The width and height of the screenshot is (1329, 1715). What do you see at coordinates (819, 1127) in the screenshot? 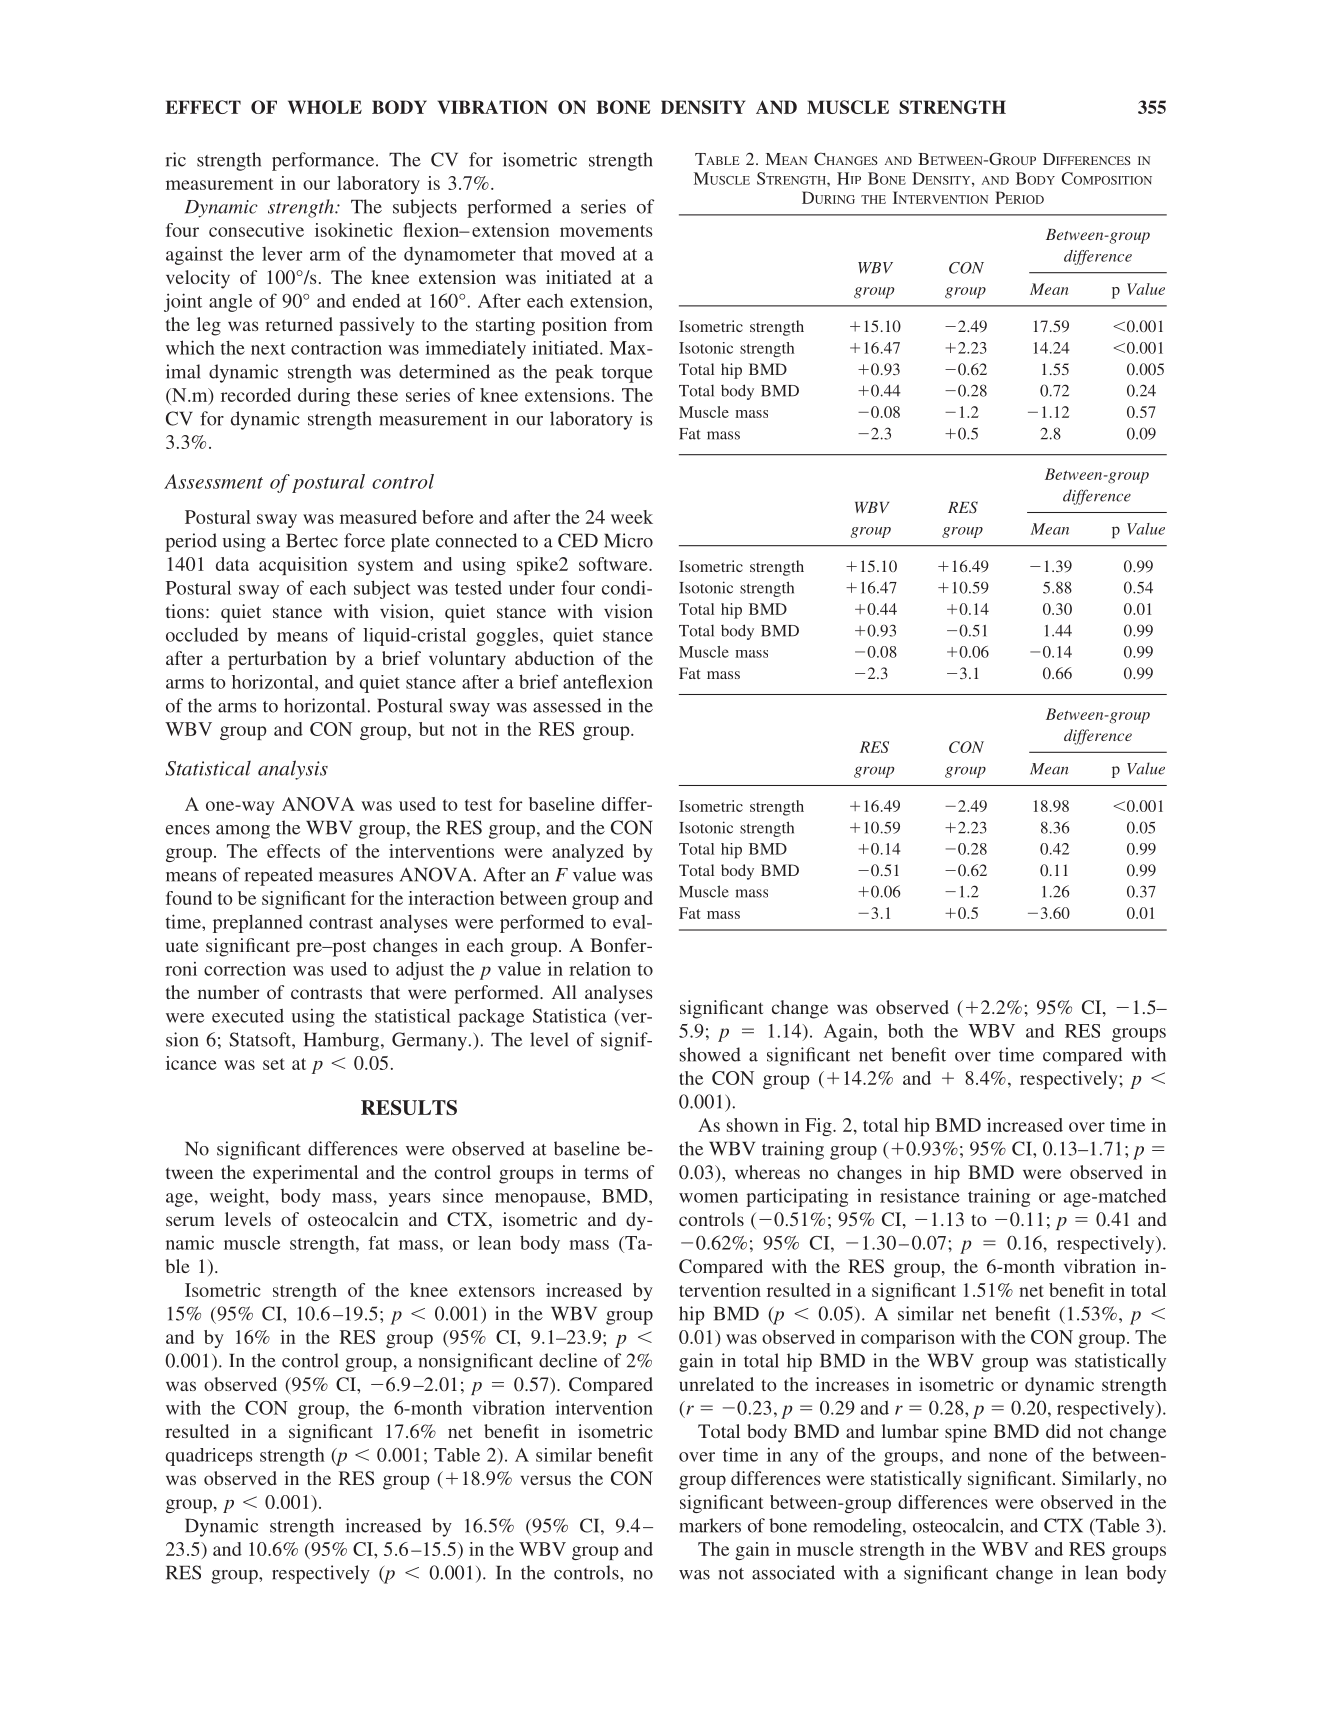
I see `Fig` at bounding box center [819, 1127].
